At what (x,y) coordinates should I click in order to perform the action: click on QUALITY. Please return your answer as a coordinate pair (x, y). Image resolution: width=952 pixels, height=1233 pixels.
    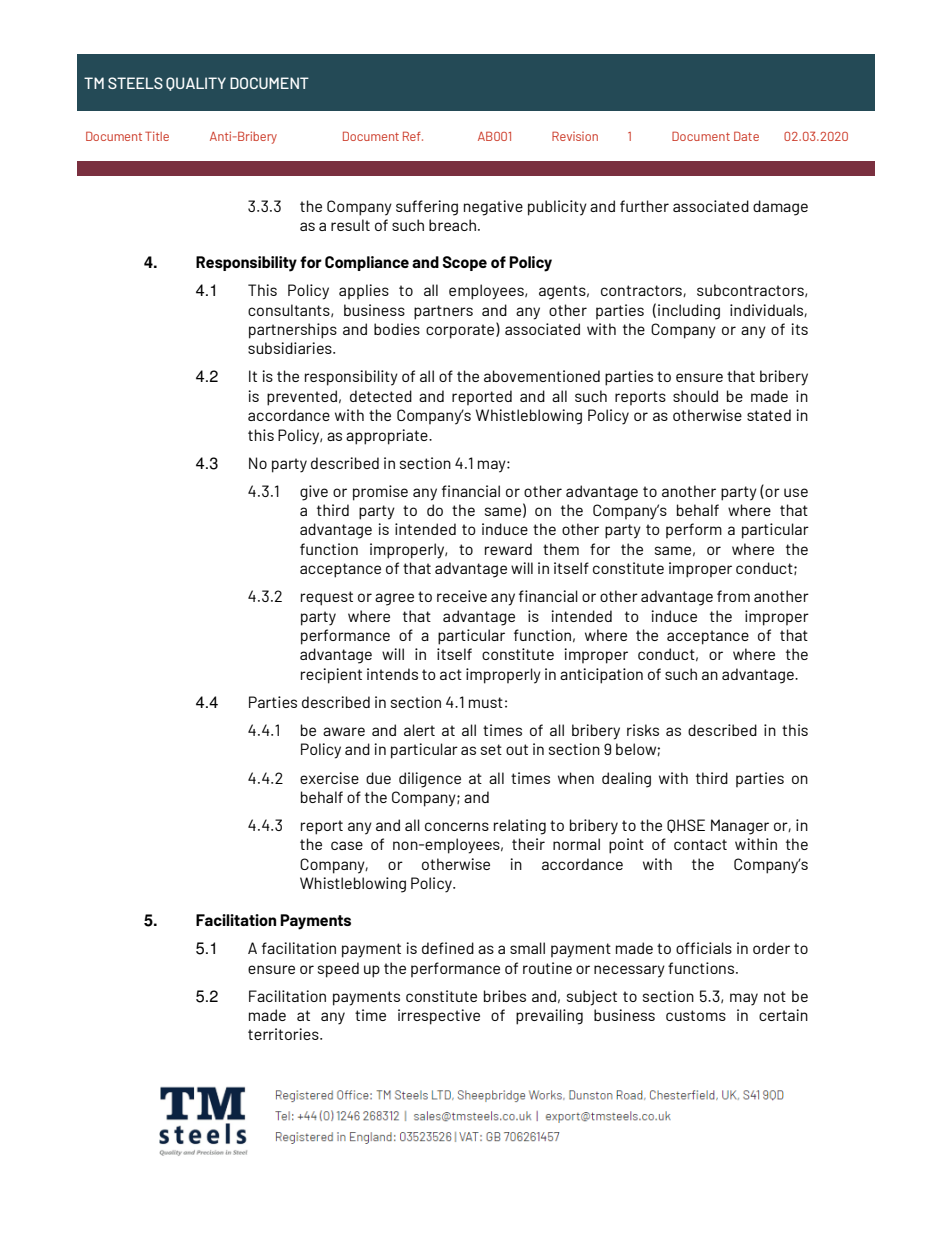
    Looking at the image, I should click on (196, 84).
